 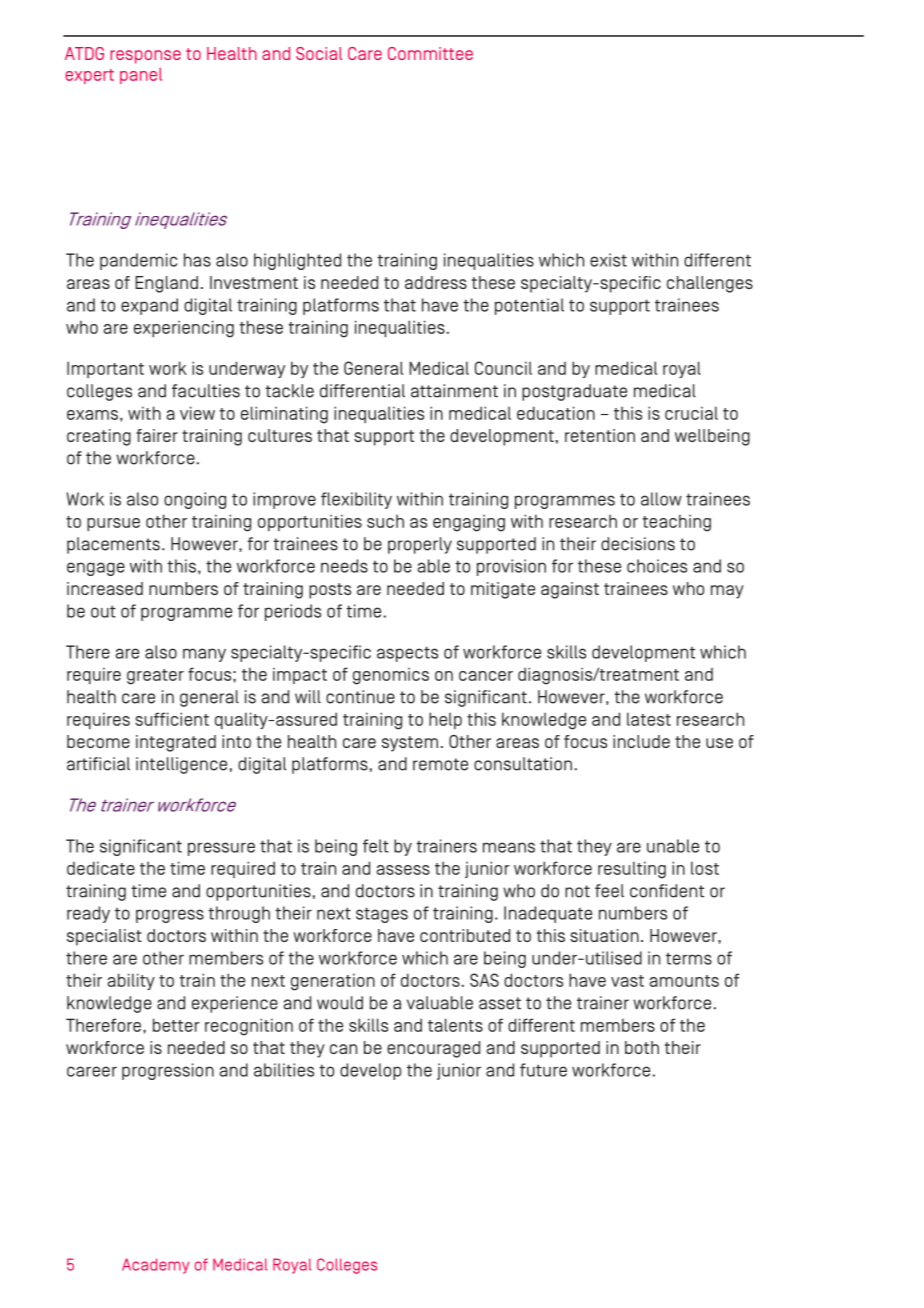 I want to click on Academy, so click(x=156, y=1266).
